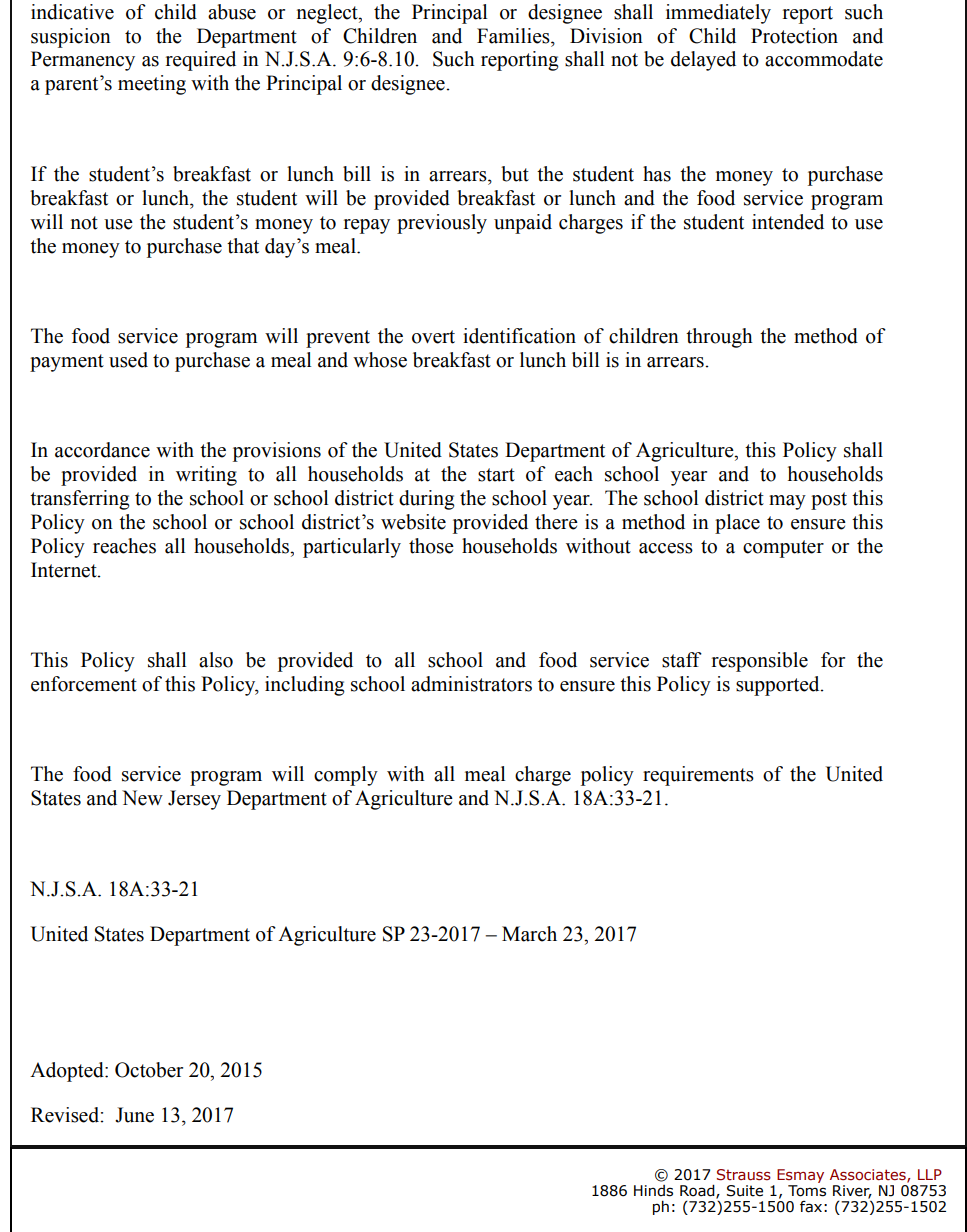 The image size is (967, 1232). Describe the element at coordinates (134, 1115) in the document. I see `June` at that location.
